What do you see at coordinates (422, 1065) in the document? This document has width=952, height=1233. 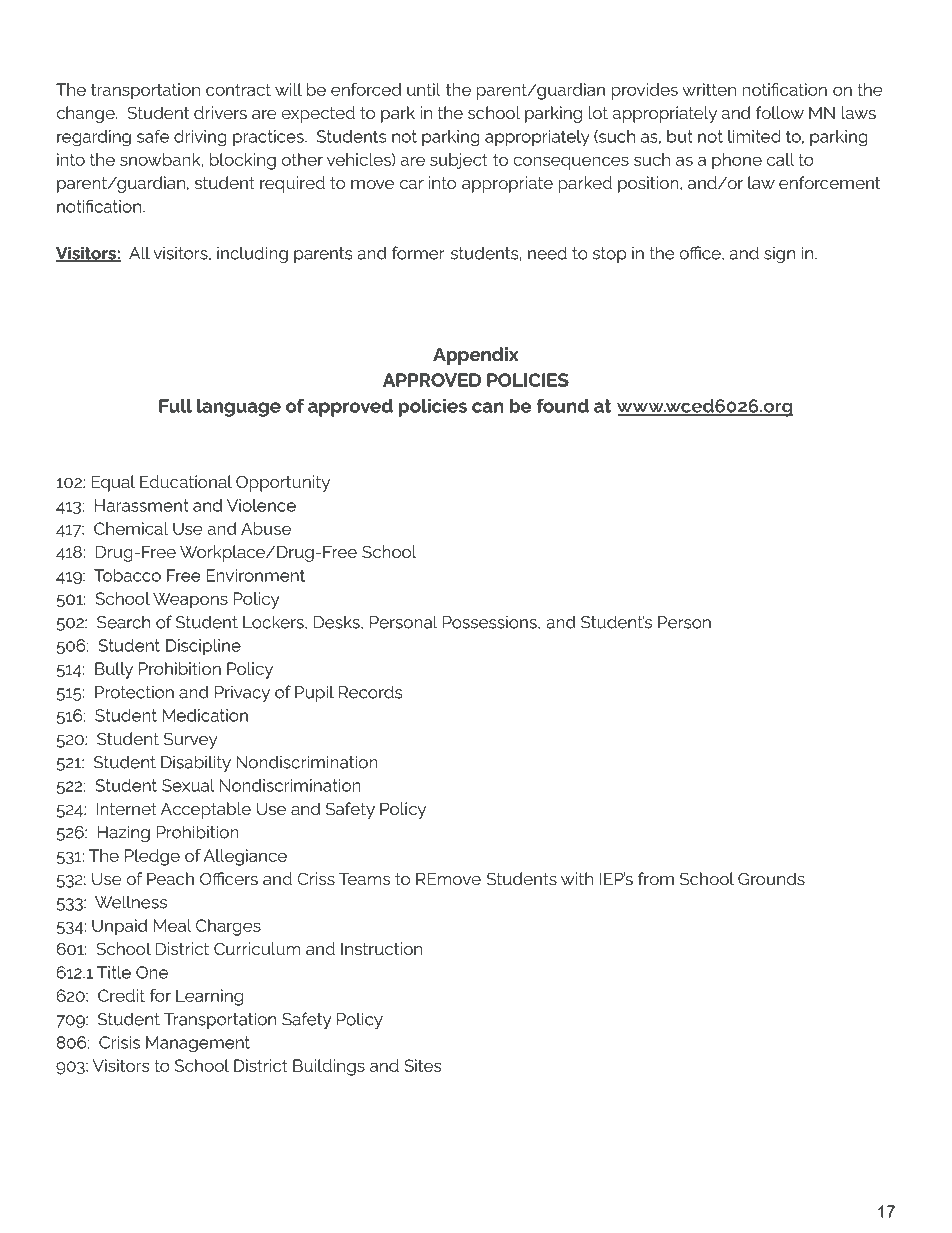 I see `Sites` at bounding box center [422, 1065].
